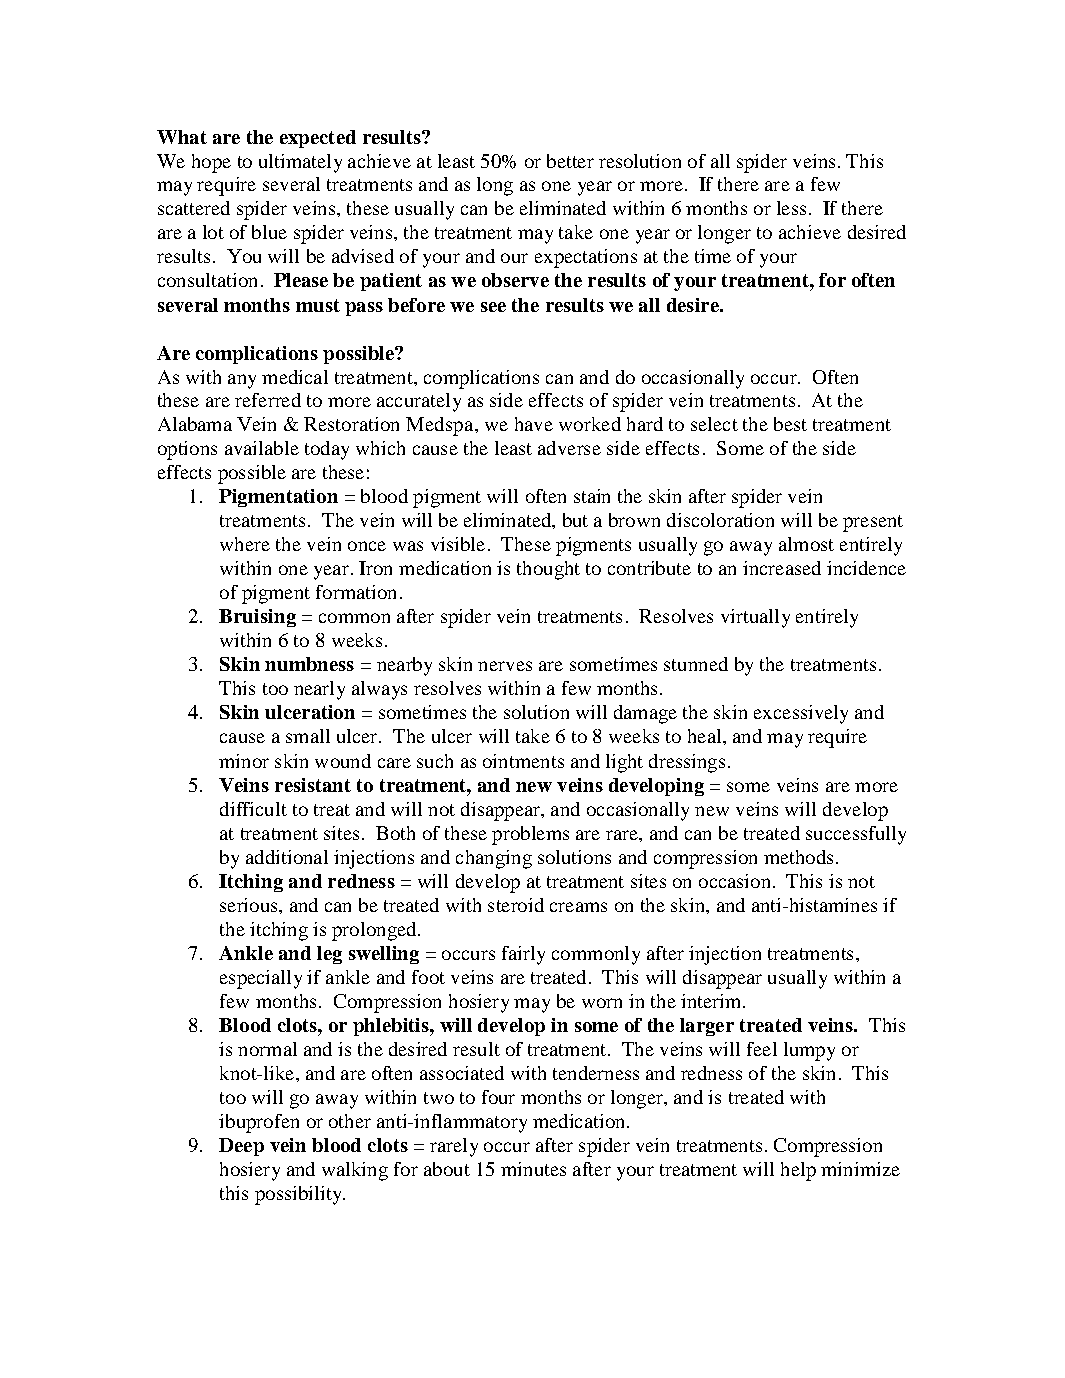  What do you see at coordinates (300, 163) in the screenshot?
I see `ultimately` at bounding box center [300, 163].
